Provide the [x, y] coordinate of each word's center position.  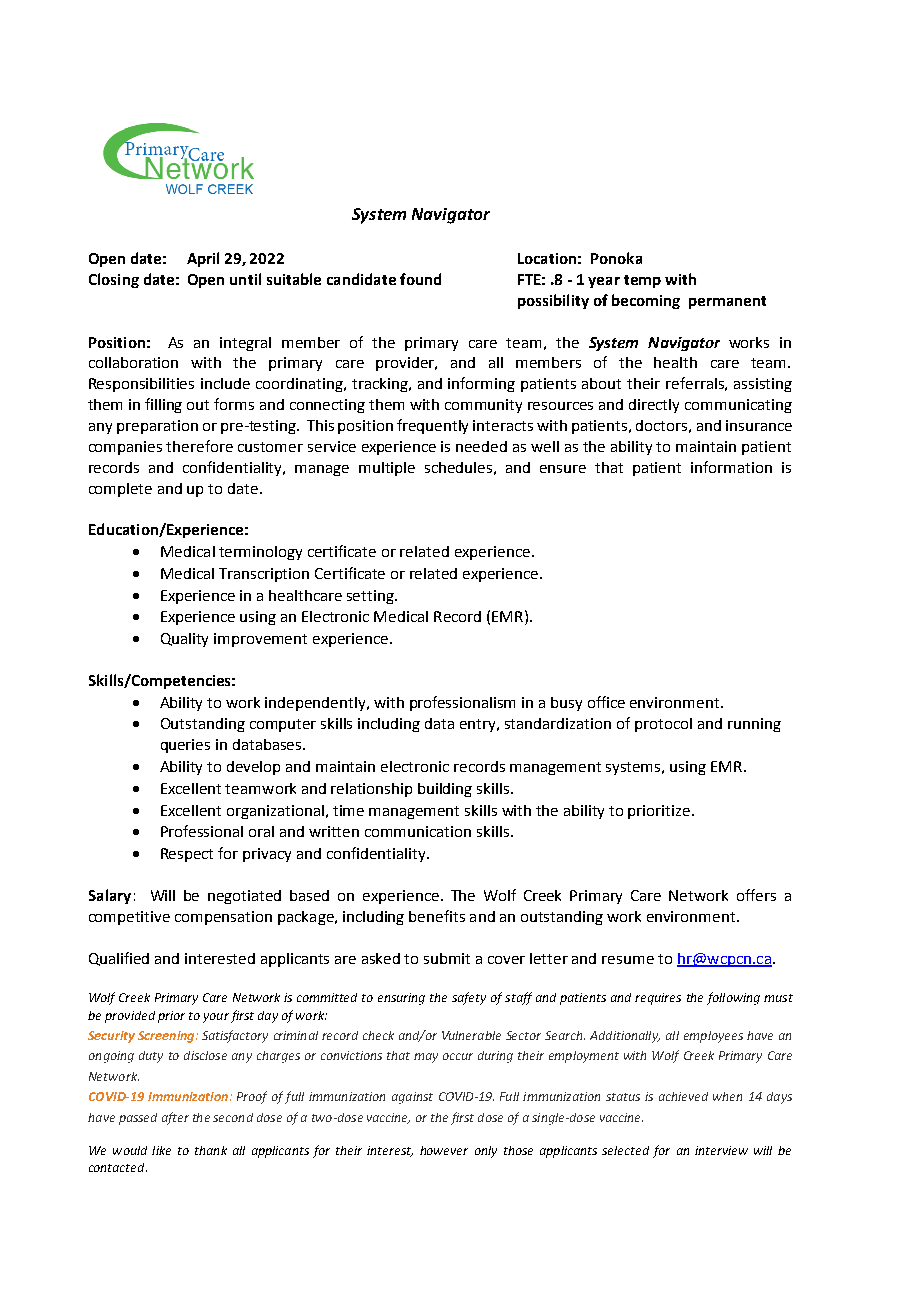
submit [447, 958]
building [445, 790]
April [203, 259]
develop [253, 768]
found [420, 279]
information [731, 467]
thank [211, 1150]
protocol [663, 725]
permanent [727, 302]
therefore [199, 446]
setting [371, 597]
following [733, 998]
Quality [184, 640]
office [606, 702]
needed [481, 446]
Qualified [119, 959]
